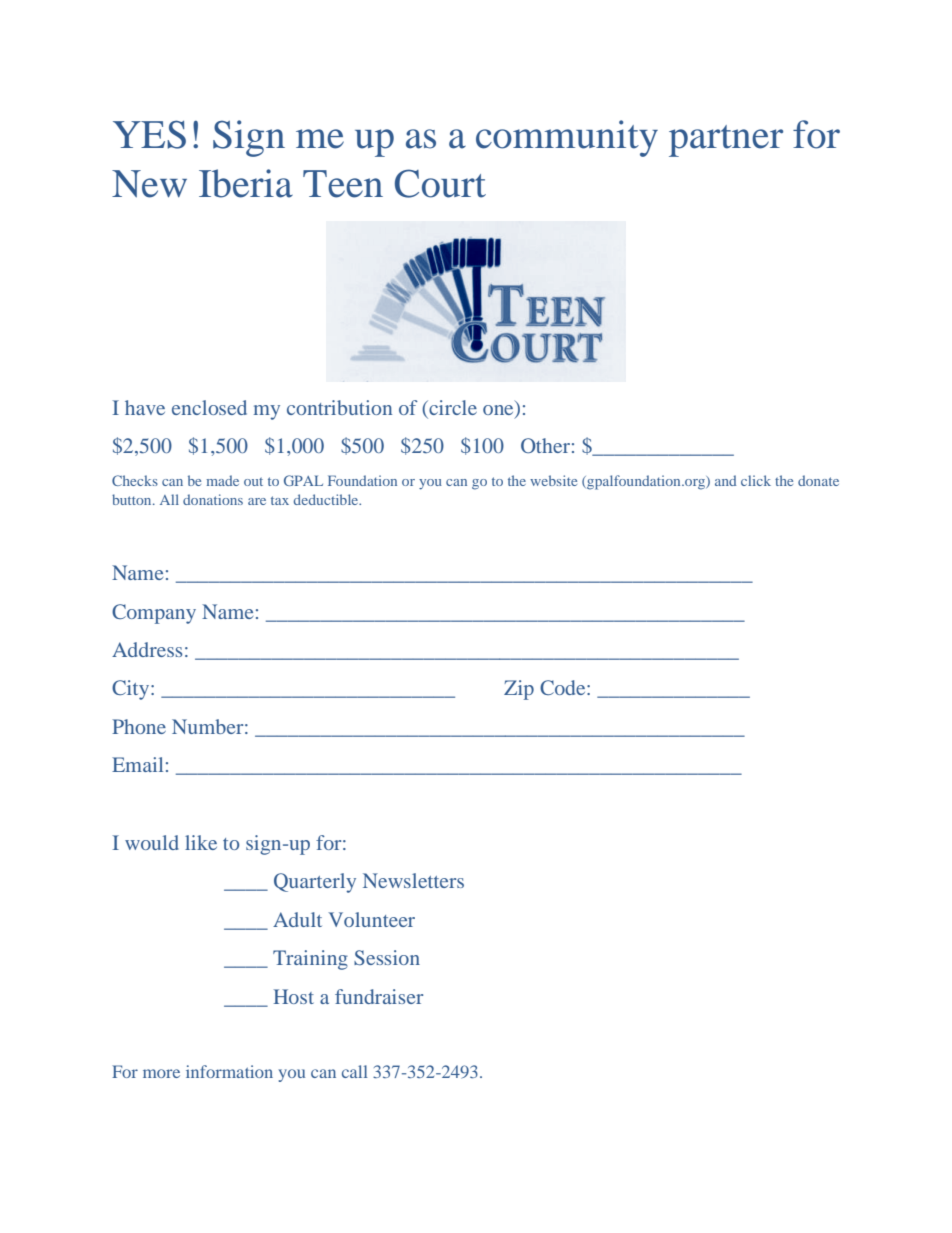 Image resolution: width=952 pixels, height=1233 pixels. What do you see at coordinates (440, 183) in the screenshot?
I see `Court` at bounding box center [440, 183].
